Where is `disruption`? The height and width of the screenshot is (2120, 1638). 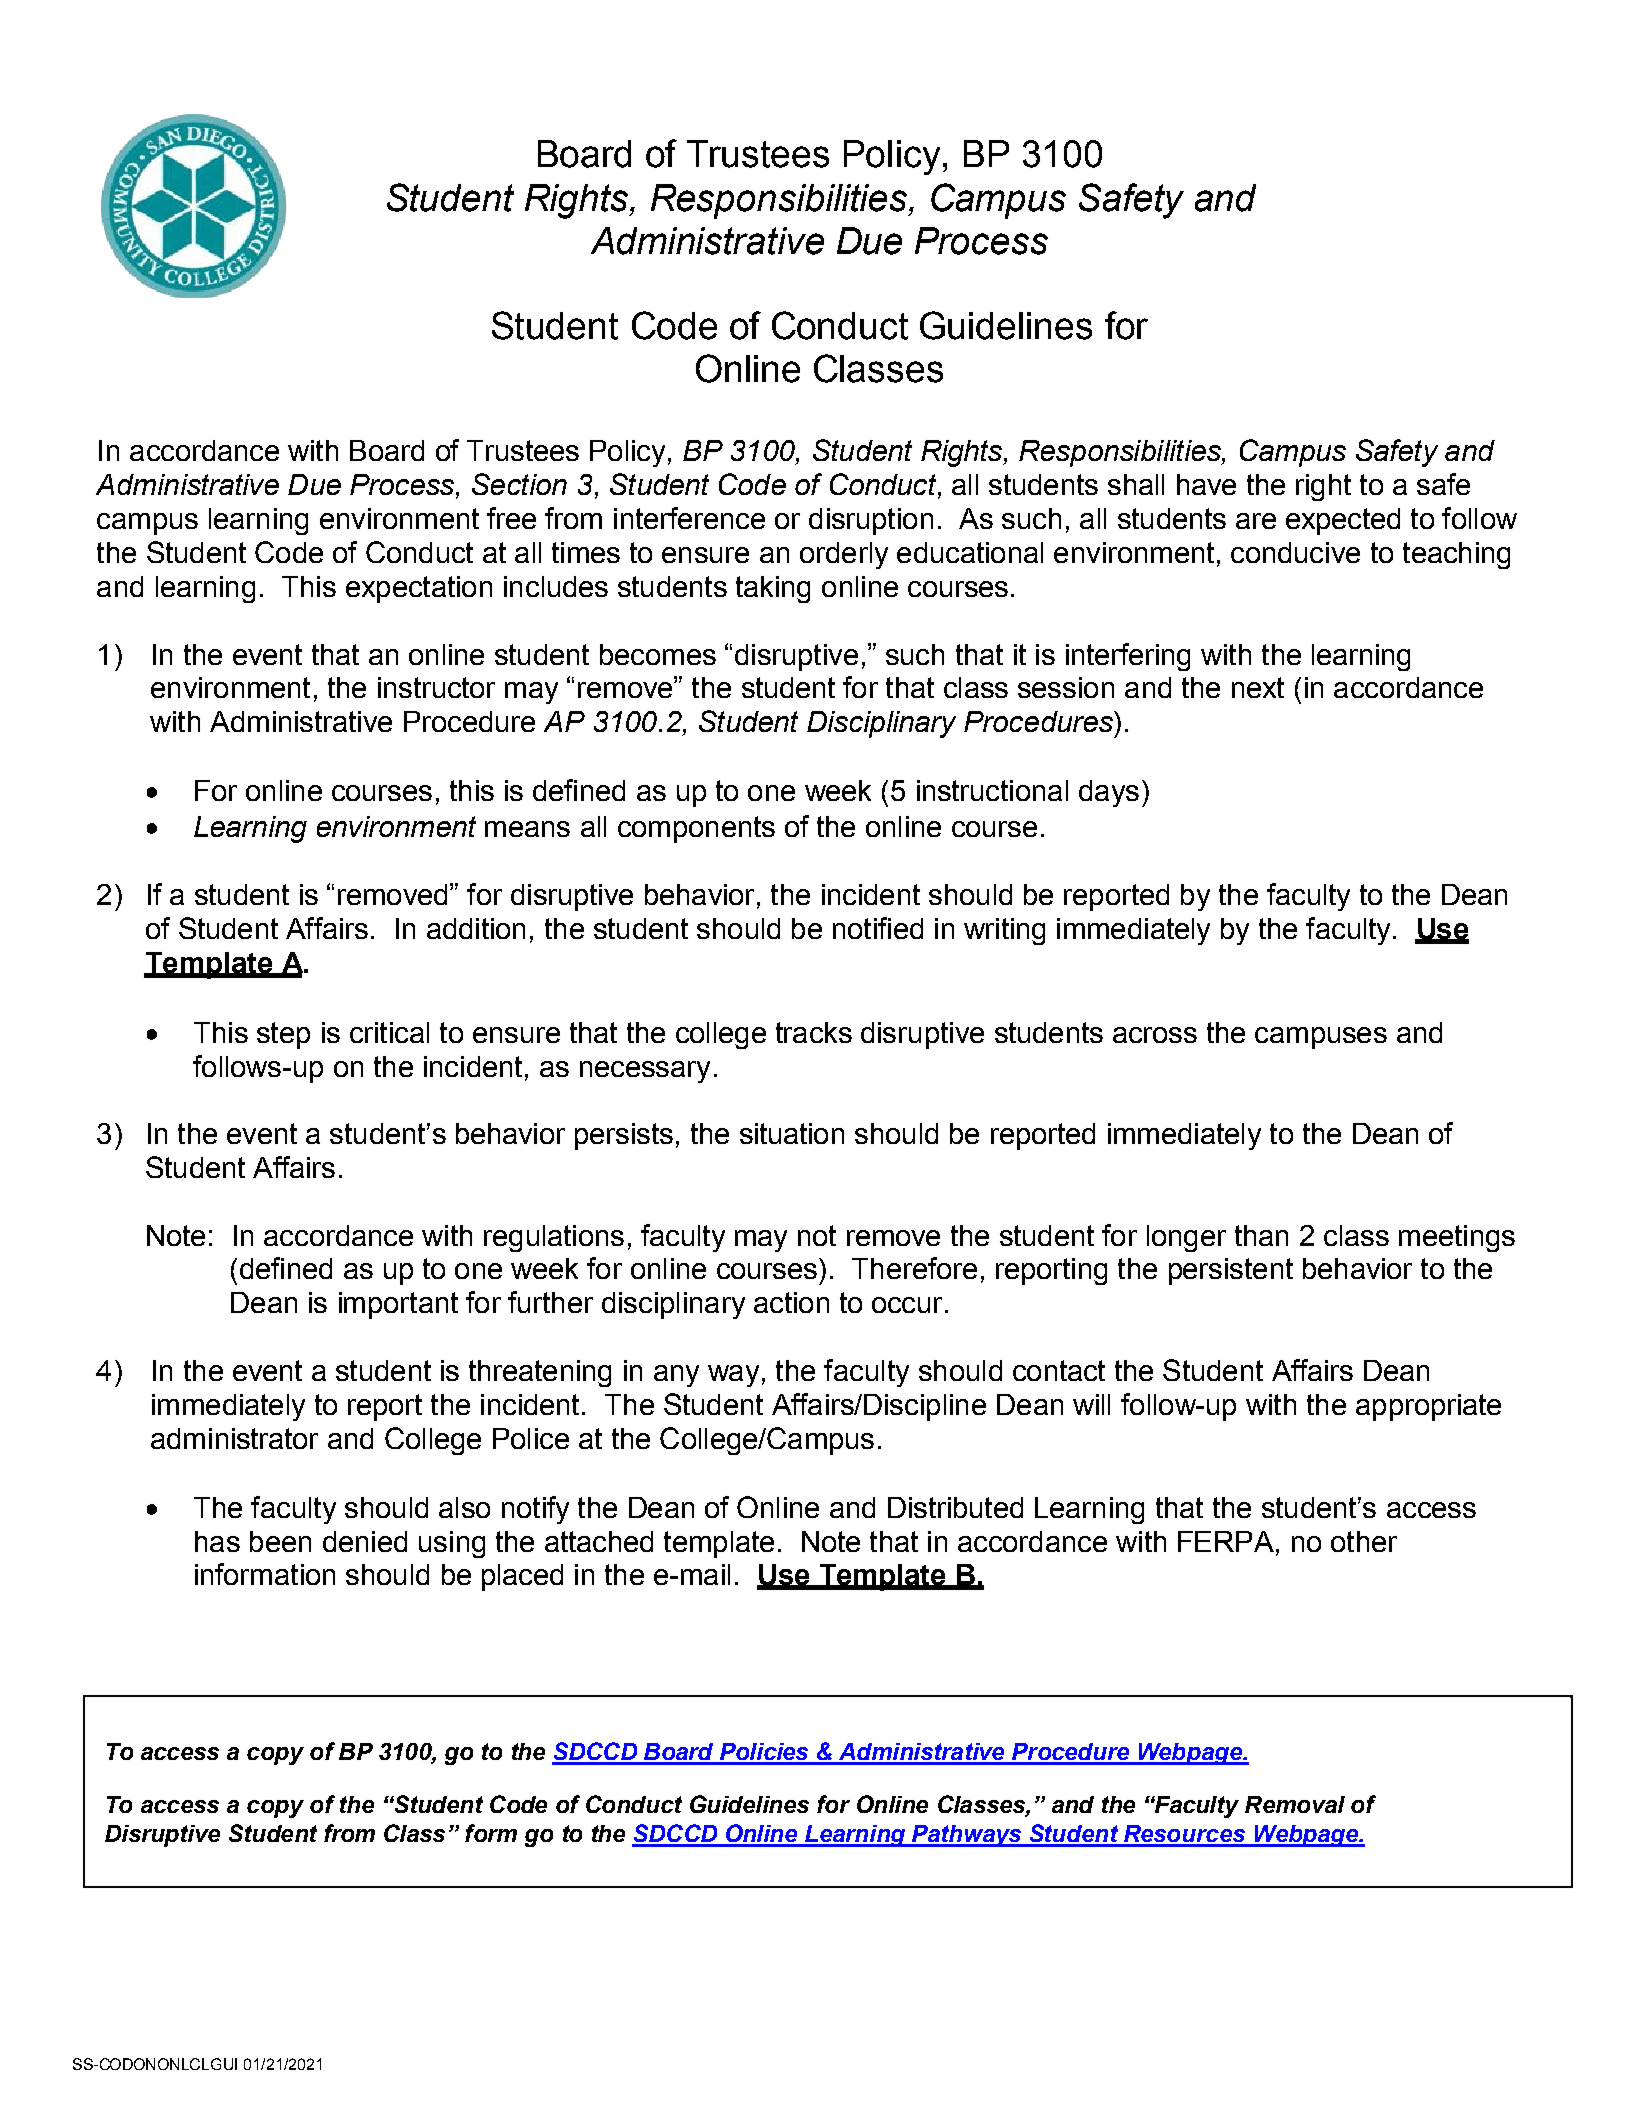 disruption is located at coordinates (871, 521).
